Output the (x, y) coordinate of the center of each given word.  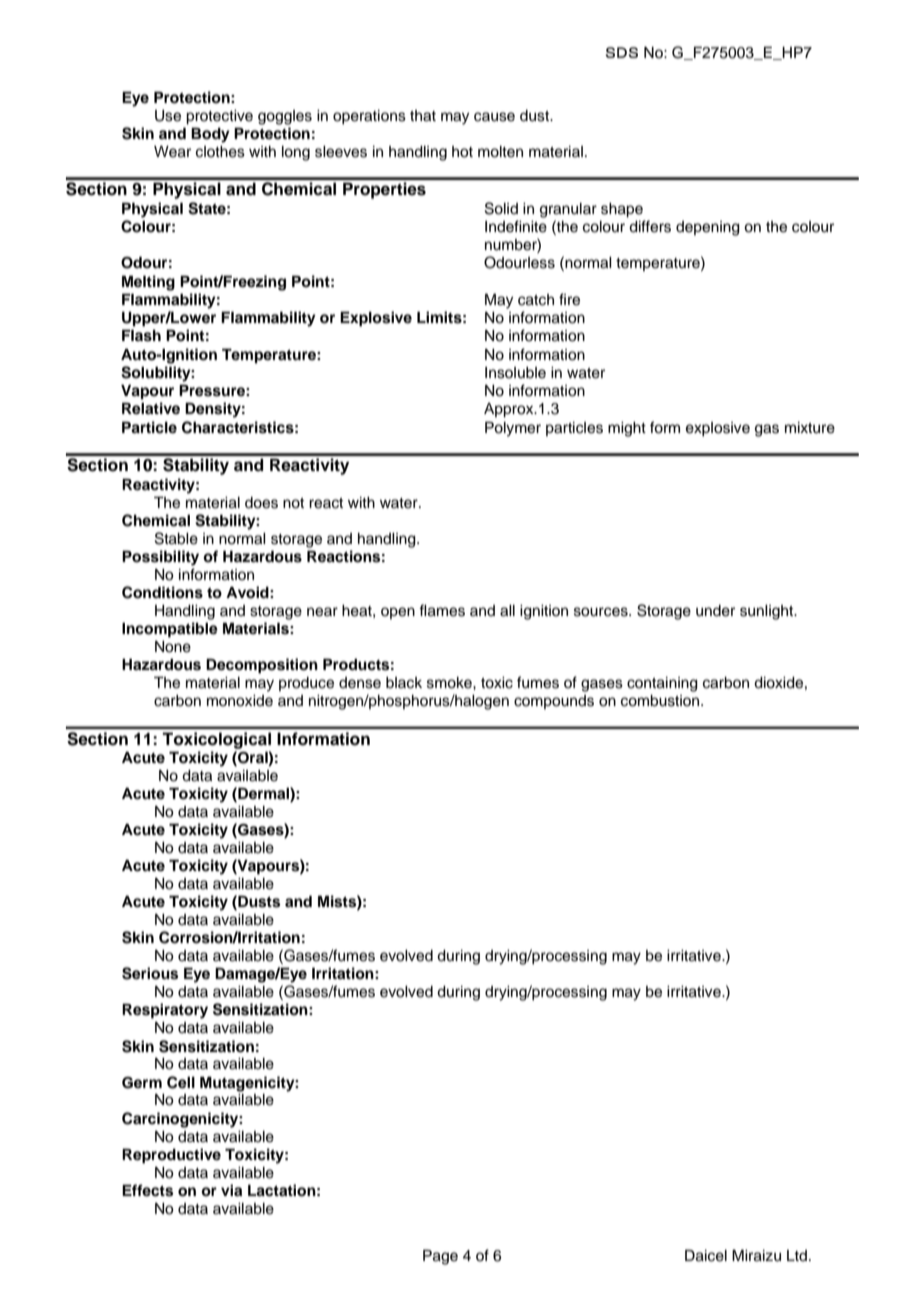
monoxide (240, 701)
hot (462, 152)
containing (662, 684)
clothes (220, 152)
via (231, 1190)
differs (650, 226)
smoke (450, 683)
